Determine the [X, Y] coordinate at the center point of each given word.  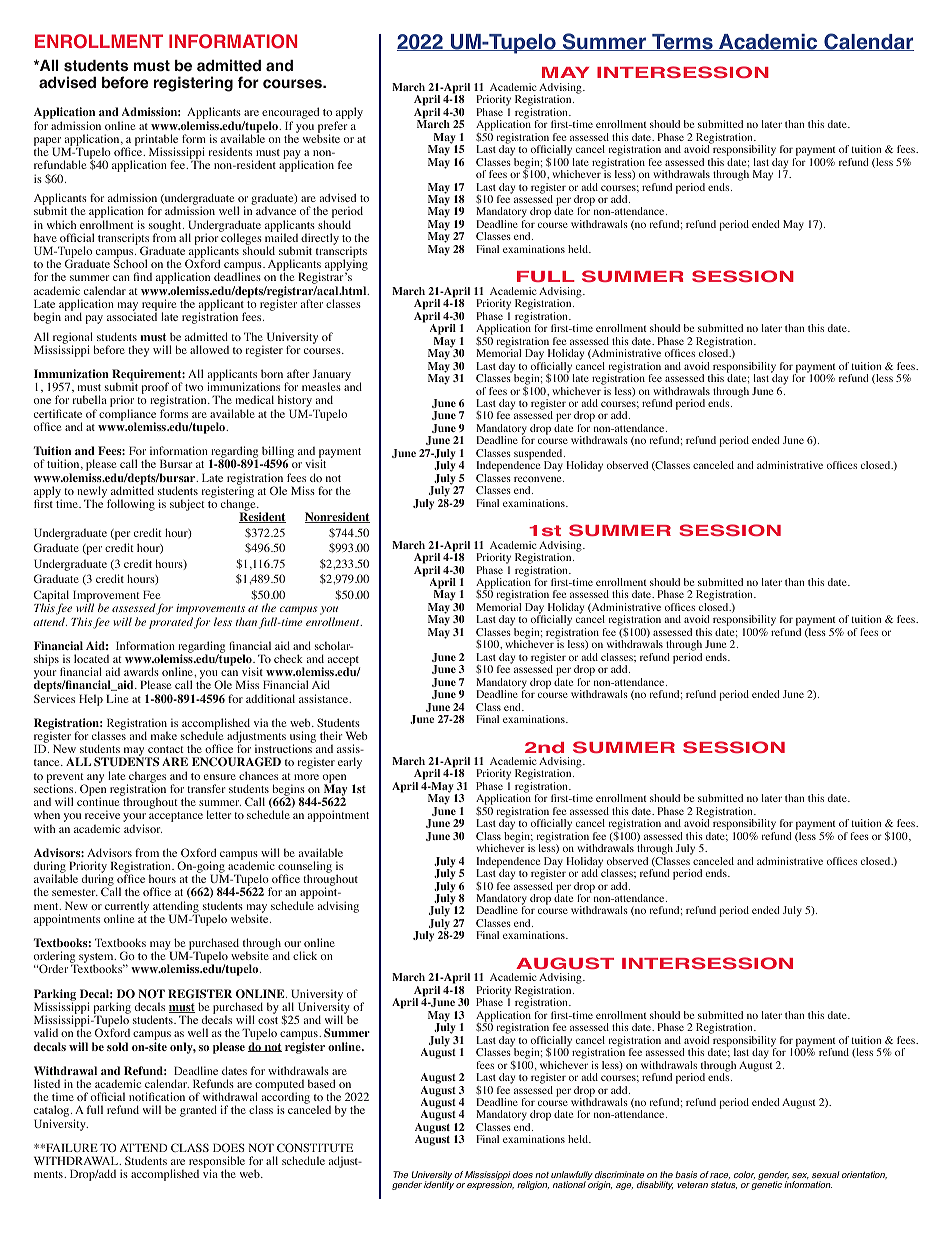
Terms [682, 42]
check [288, 658]
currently [127, 908]
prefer [332, 128]
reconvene [539, 479]
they [138, 351]
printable [156, 141]
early [350, 763]
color [744, 1175]
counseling [305, 868]
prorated [171, 623]
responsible [217, 1163]
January [331, 376]
